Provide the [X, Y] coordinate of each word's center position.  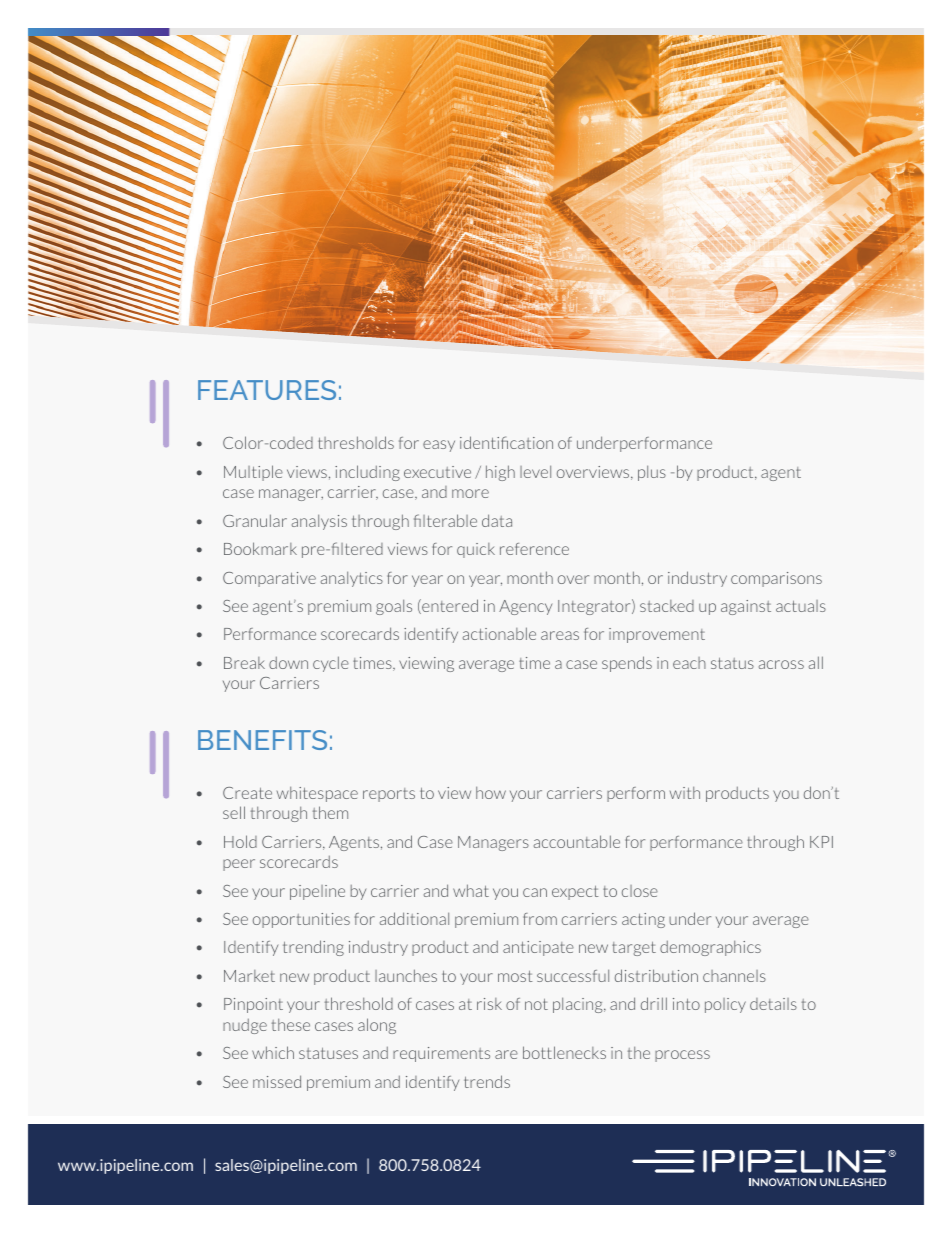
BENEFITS [262, 740]
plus [652, 473]
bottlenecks [564, 1052]
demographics [710, 948]
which [273, 1052]
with [685, 792]
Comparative [269, 579]
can [535, 892]
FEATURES [267, 390]
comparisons [776, 579]
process [682, 1056]
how [491, 792]
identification [506, 442]
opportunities [301, 920]
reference [534, 549]
